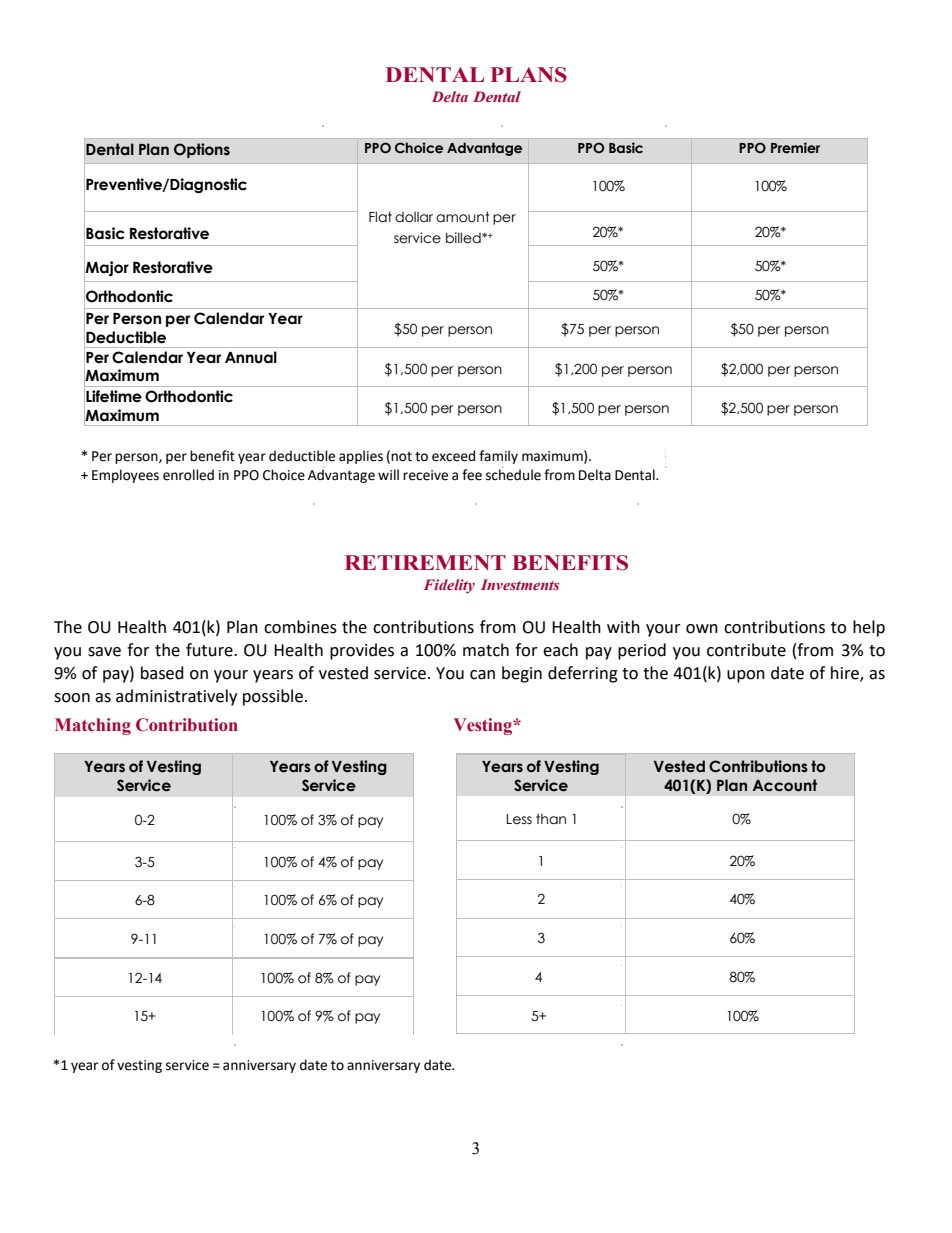 Image resolution: width=952 pixels, height=1233 pixels. Describe the element at coordinates (702, 629) in the screenshot. I see `own` at that location.
